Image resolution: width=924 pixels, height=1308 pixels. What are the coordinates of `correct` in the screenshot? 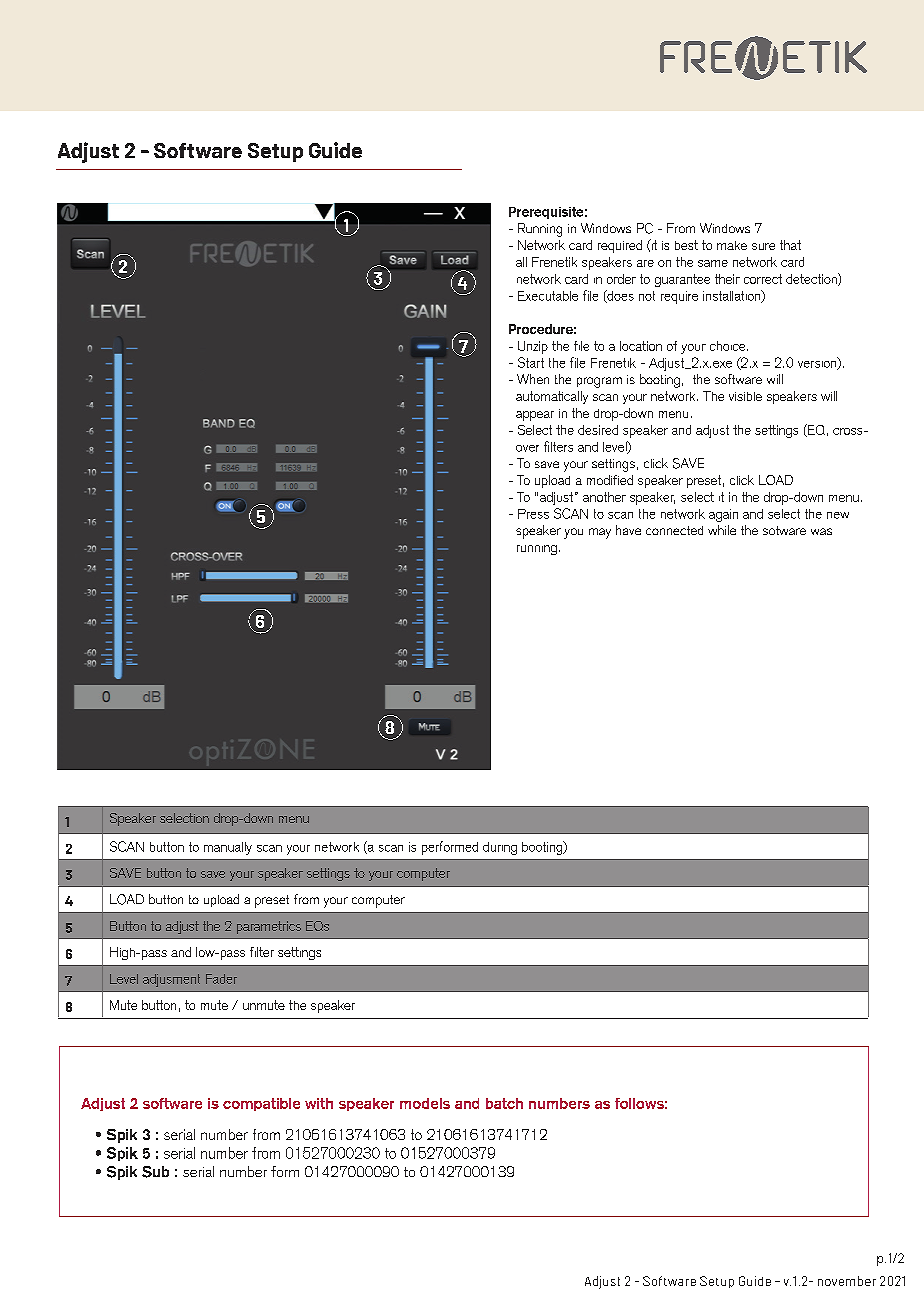 It's located at (763, 279).
